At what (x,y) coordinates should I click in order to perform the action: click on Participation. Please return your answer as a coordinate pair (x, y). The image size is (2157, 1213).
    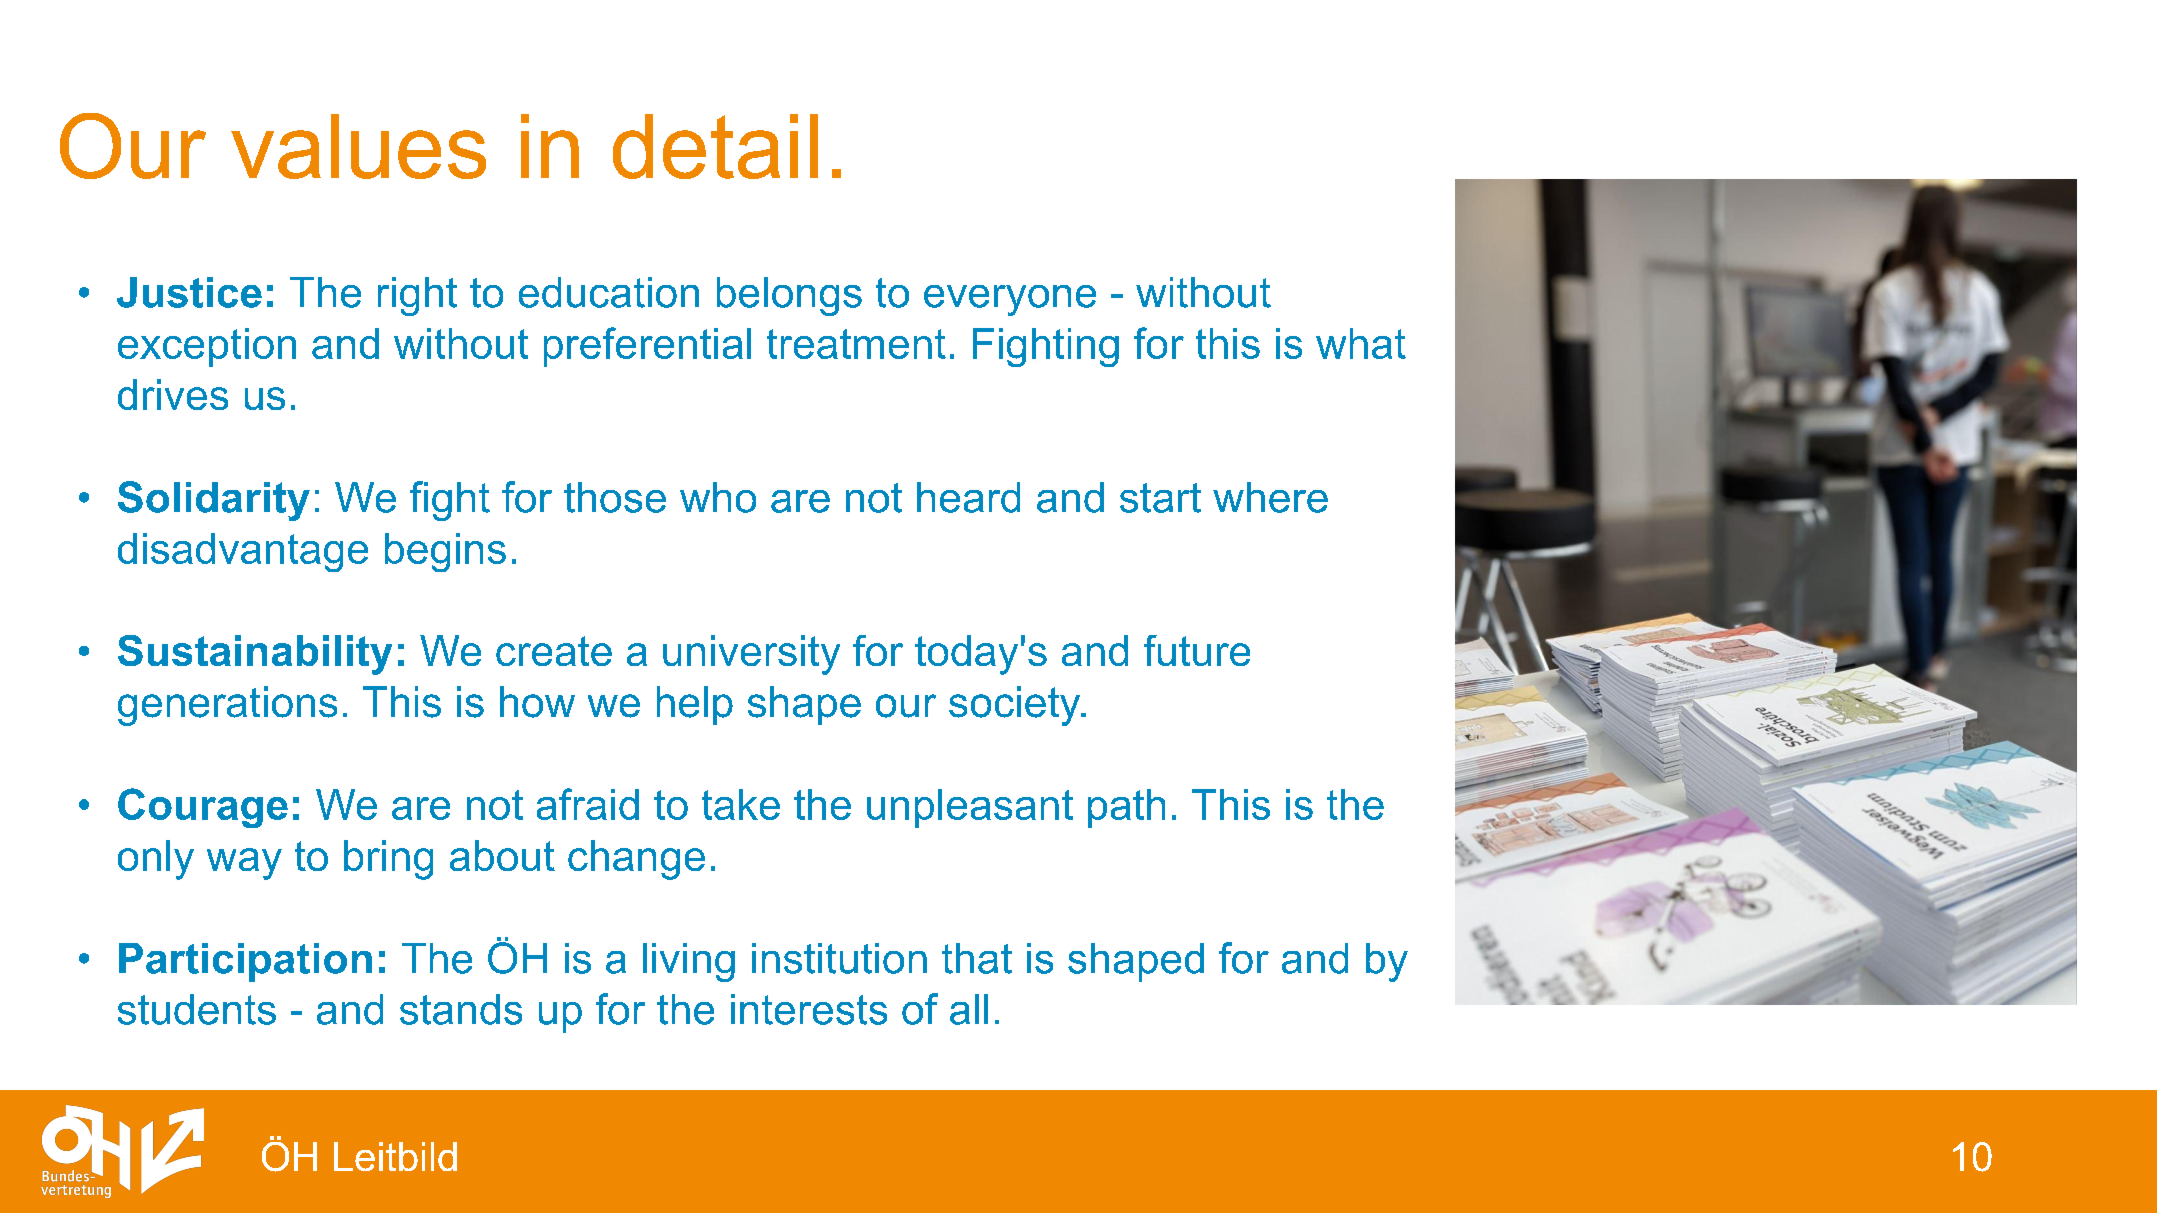
    Looking at the image, I should click on (245, 962).
